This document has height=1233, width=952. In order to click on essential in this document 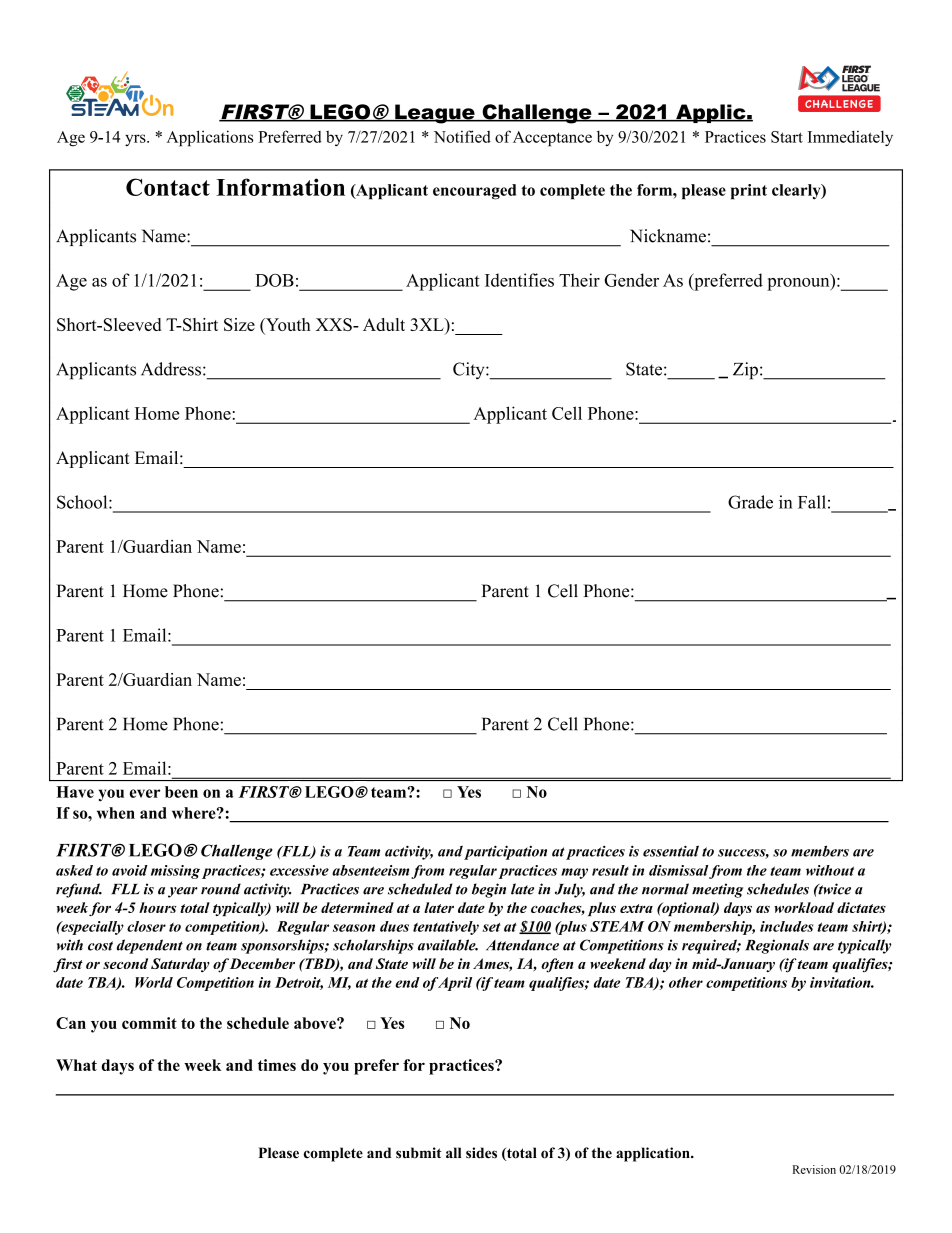, I will do `click(671, 851)`.
